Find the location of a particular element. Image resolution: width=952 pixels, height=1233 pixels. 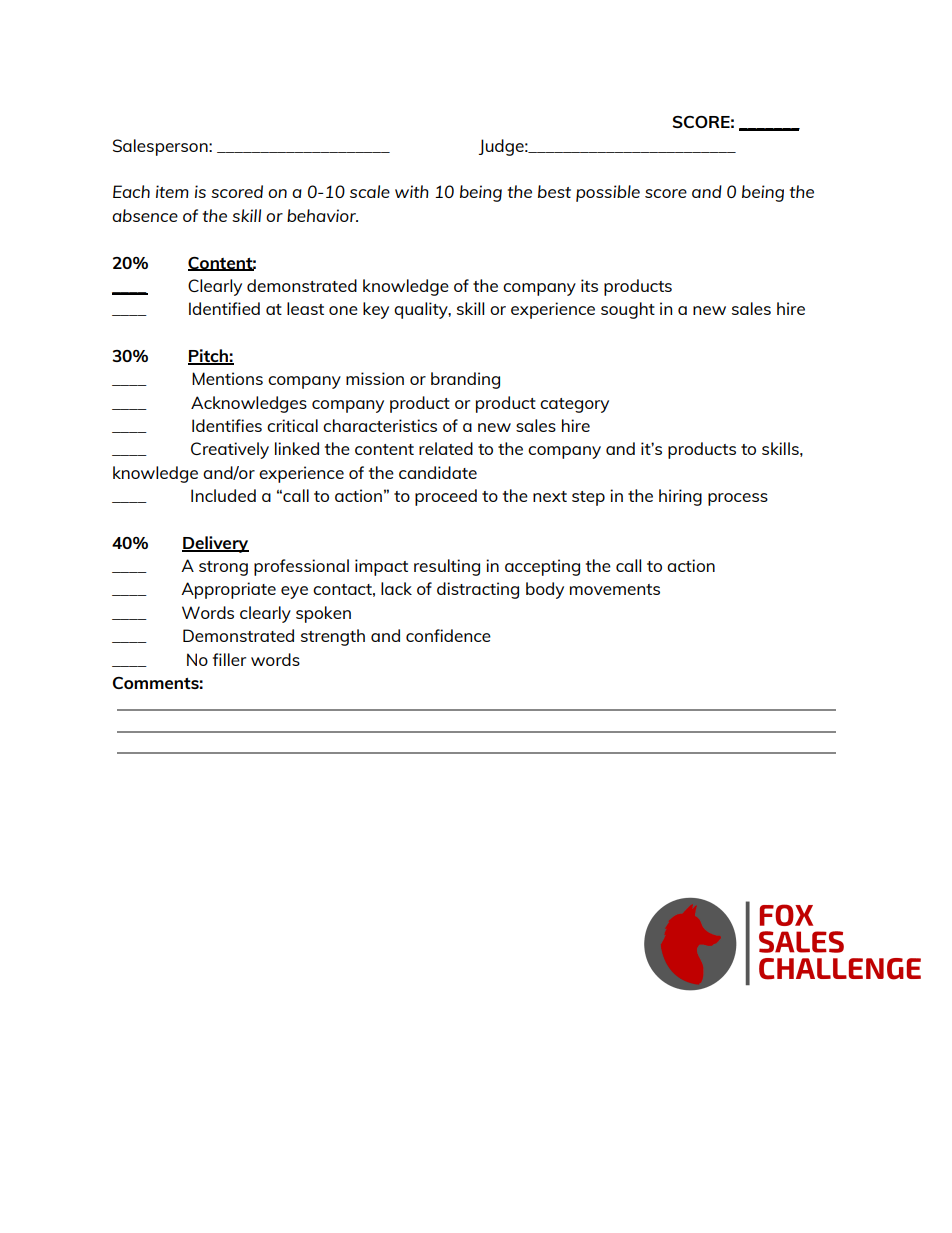

Pitch is located at coordinates (209, 357).
